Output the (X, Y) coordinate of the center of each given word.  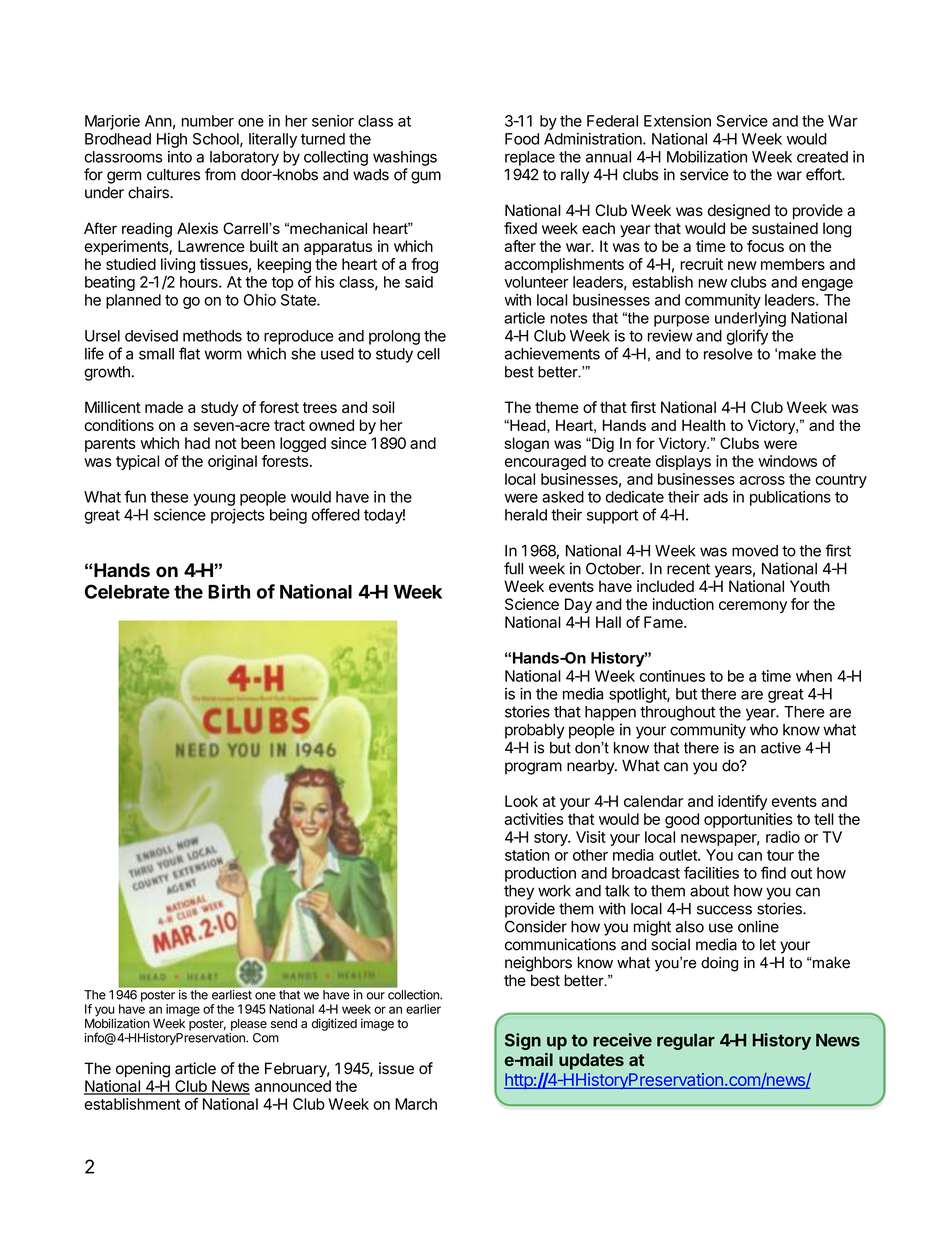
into (180, 157)
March (416, 1104)
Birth (229, 591)
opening (143, 1070)
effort (824, 174)
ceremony (753, 607)
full (513, 568)
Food (522, 139)
